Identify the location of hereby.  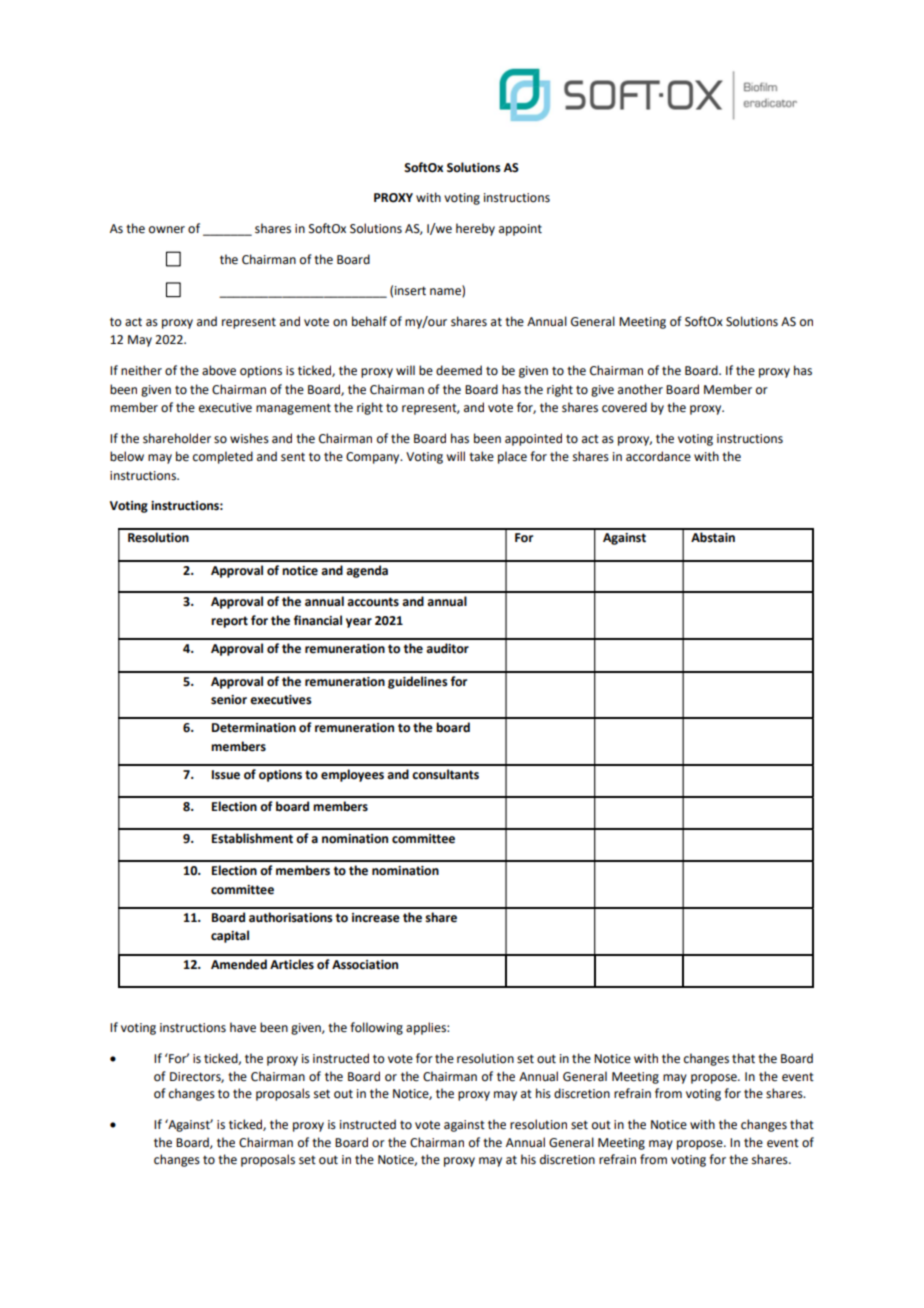
(475, 229).
